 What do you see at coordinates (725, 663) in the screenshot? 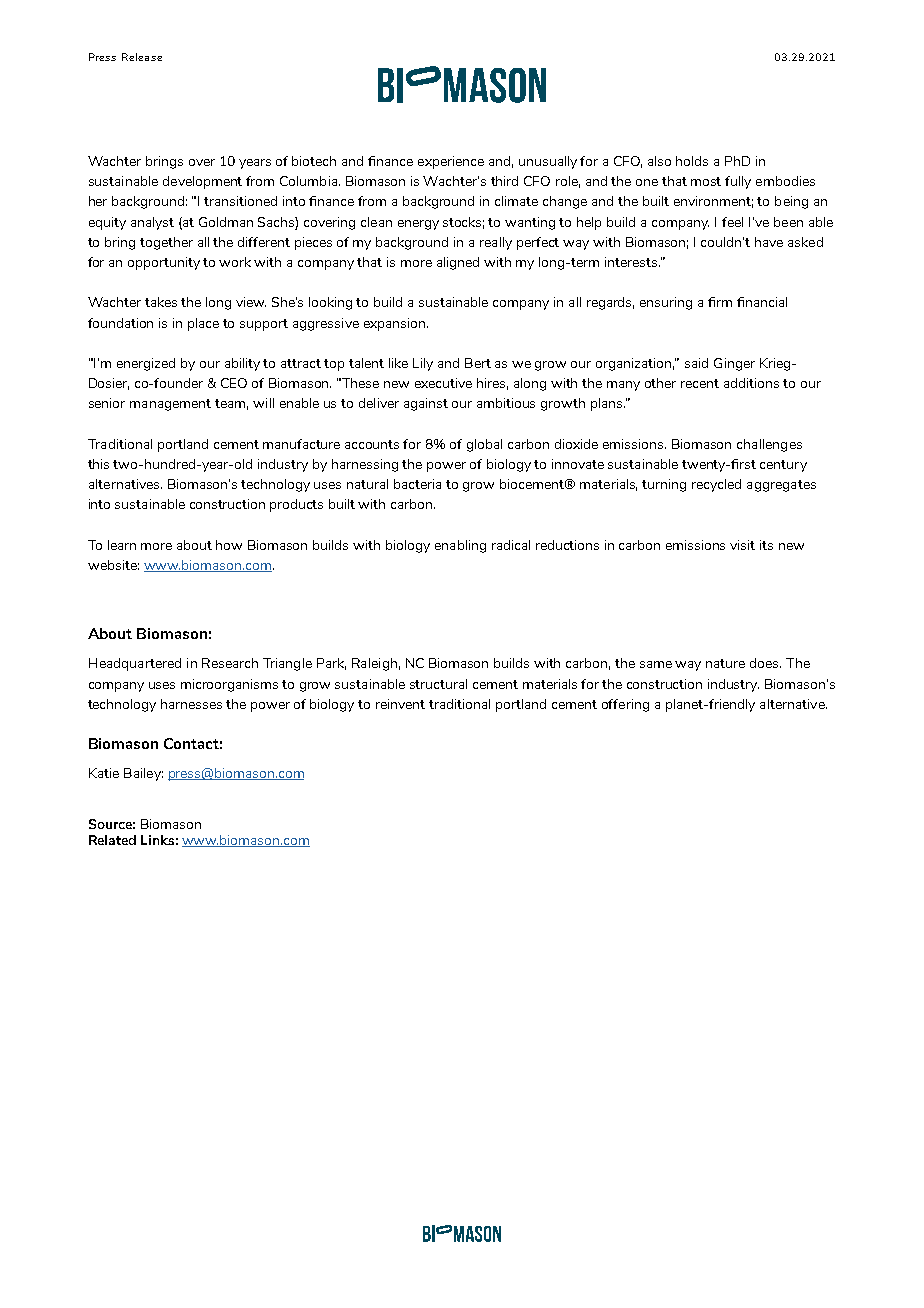
I see `nature` at bounding box center [725, 663].
